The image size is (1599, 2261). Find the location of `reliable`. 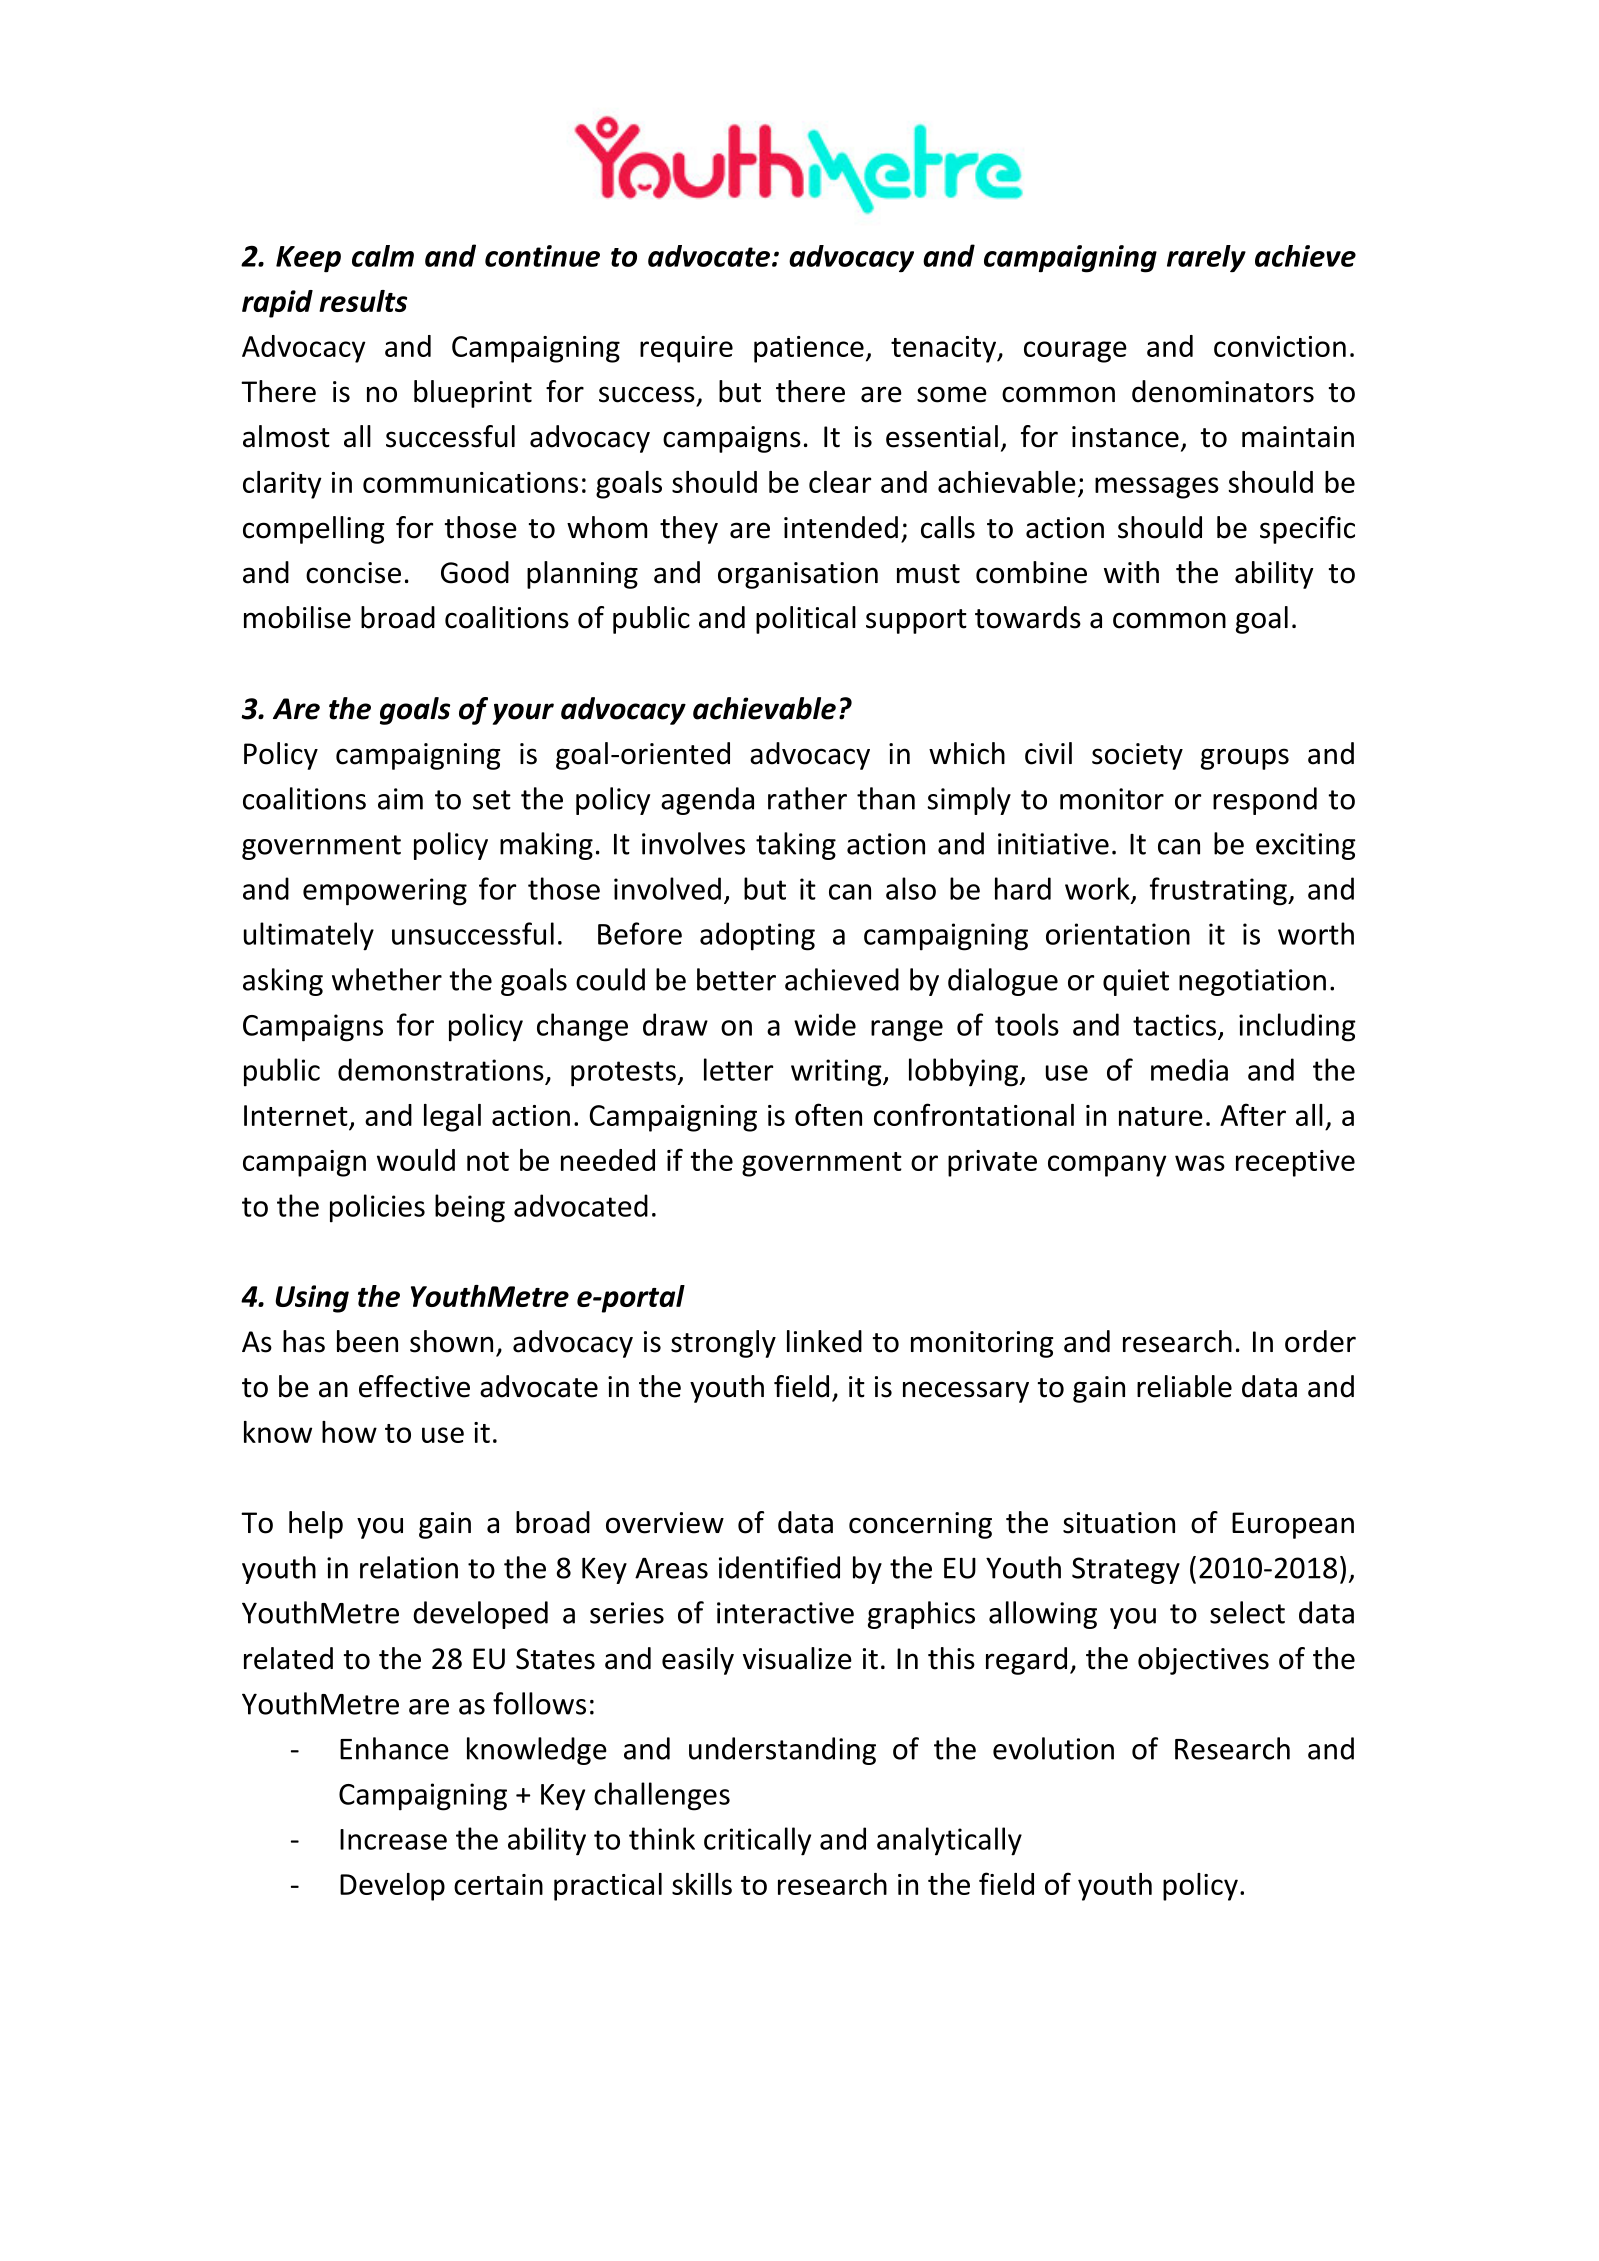

reliable is located at coordinates (1184, 1386).
